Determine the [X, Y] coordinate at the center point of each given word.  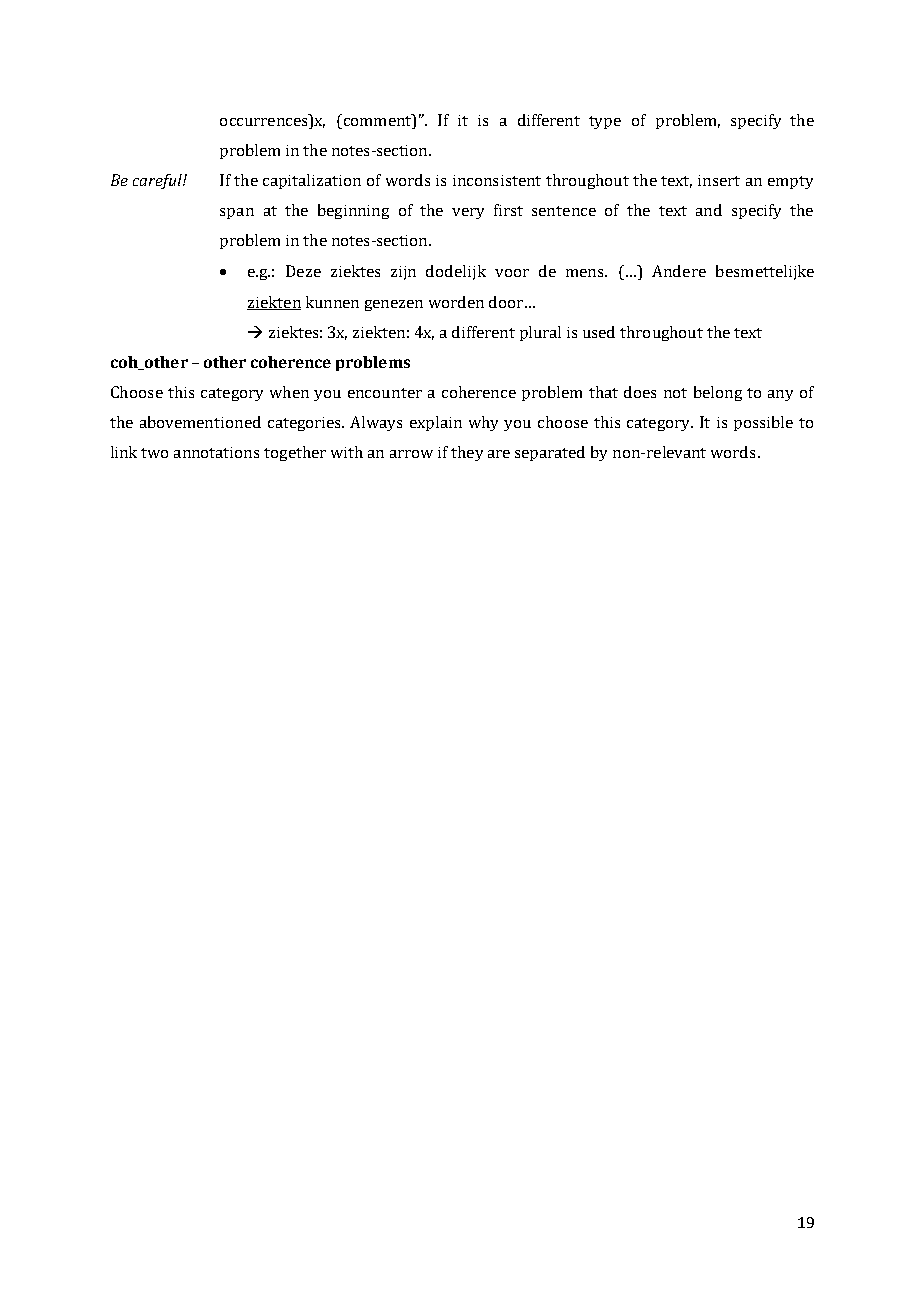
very [468, 213]
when [289, 392]
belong [718, 393]
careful [158, 181]
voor [512, 273]
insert [719, 180]
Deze [303, 271]
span [237, 213]
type [605, 122]
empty [790, 182]
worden [456, 302]
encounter [385, 393]
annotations [216, 452]
